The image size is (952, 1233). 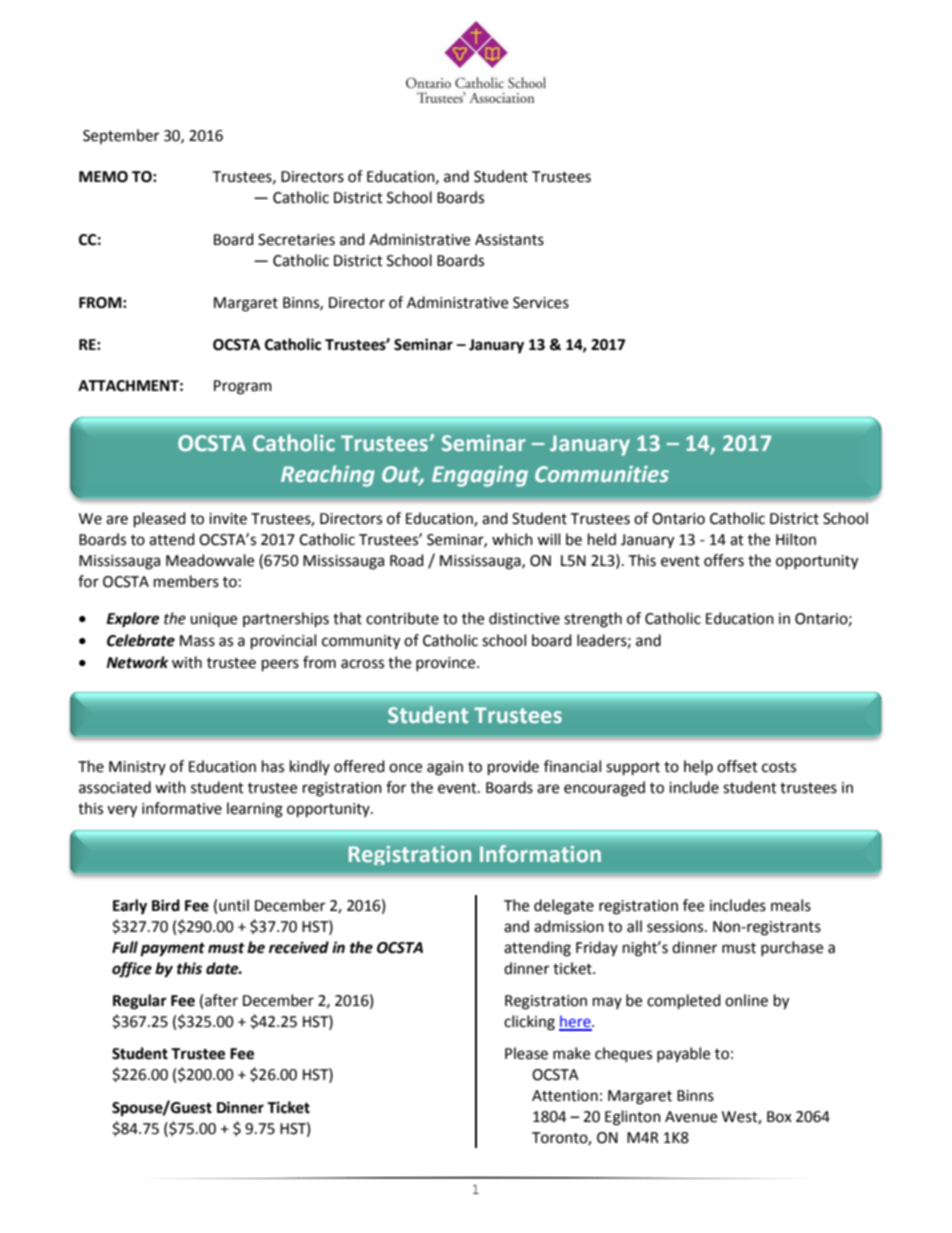 I want to click on Program, so click(x=243, y=387).
